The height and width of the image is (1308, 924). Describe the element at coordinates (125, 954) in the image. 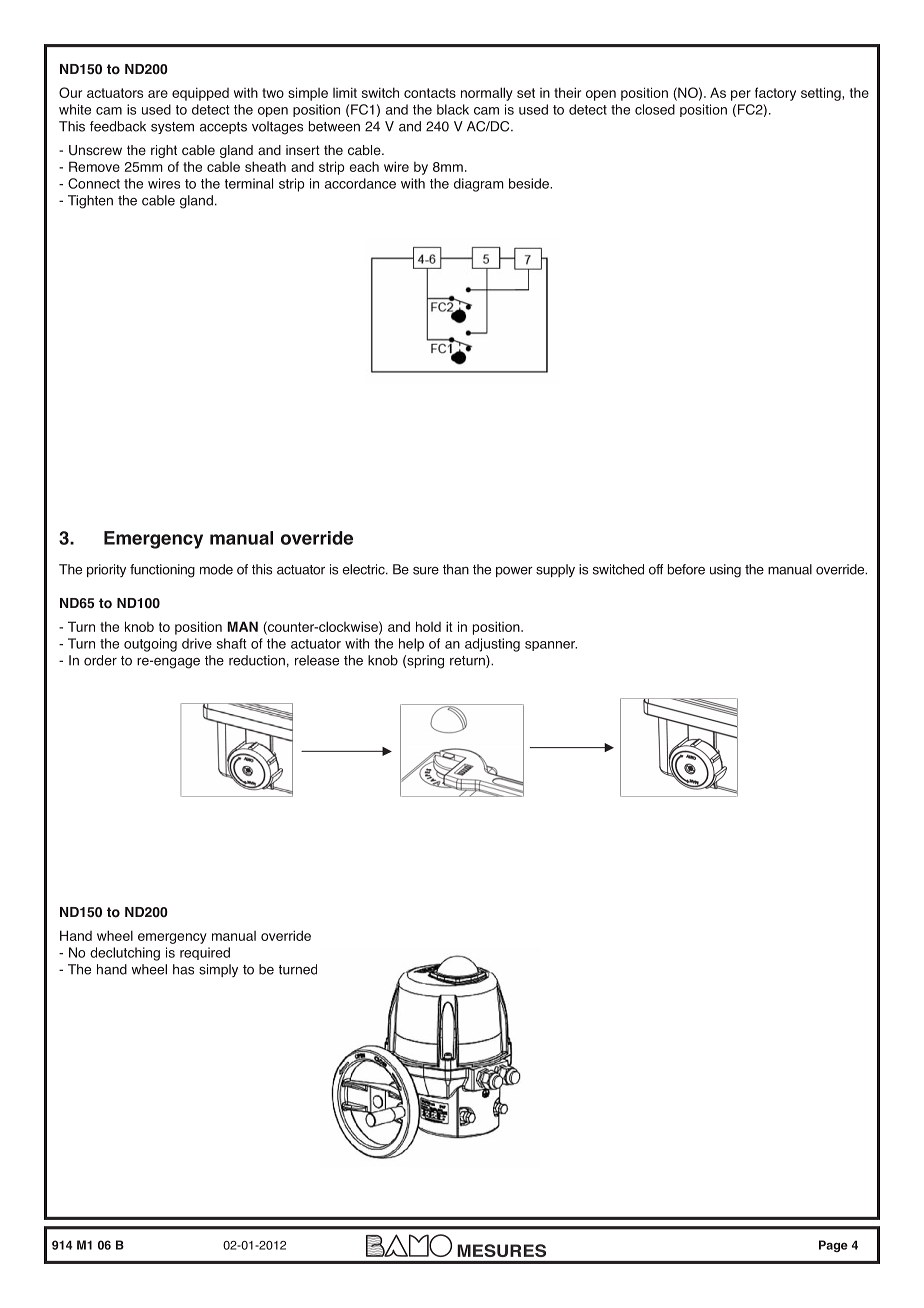

I see `declutching` at that location.
